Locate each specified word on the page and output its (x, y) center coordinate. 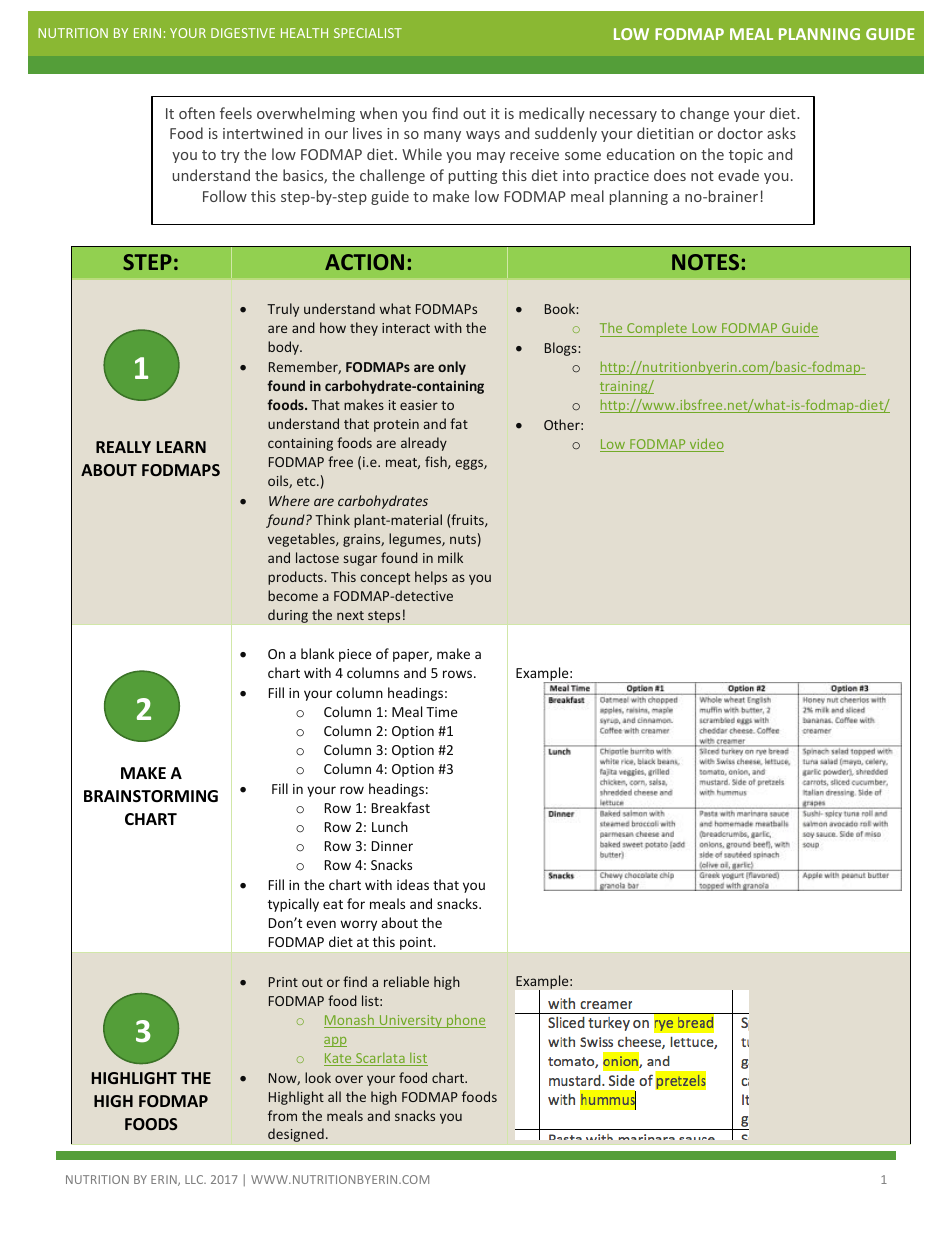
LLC (195, 1179)
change (704, 114)
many (442, 136)
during (288, 616)
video (705, 445)
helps (431, 578)
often (197, 113)
